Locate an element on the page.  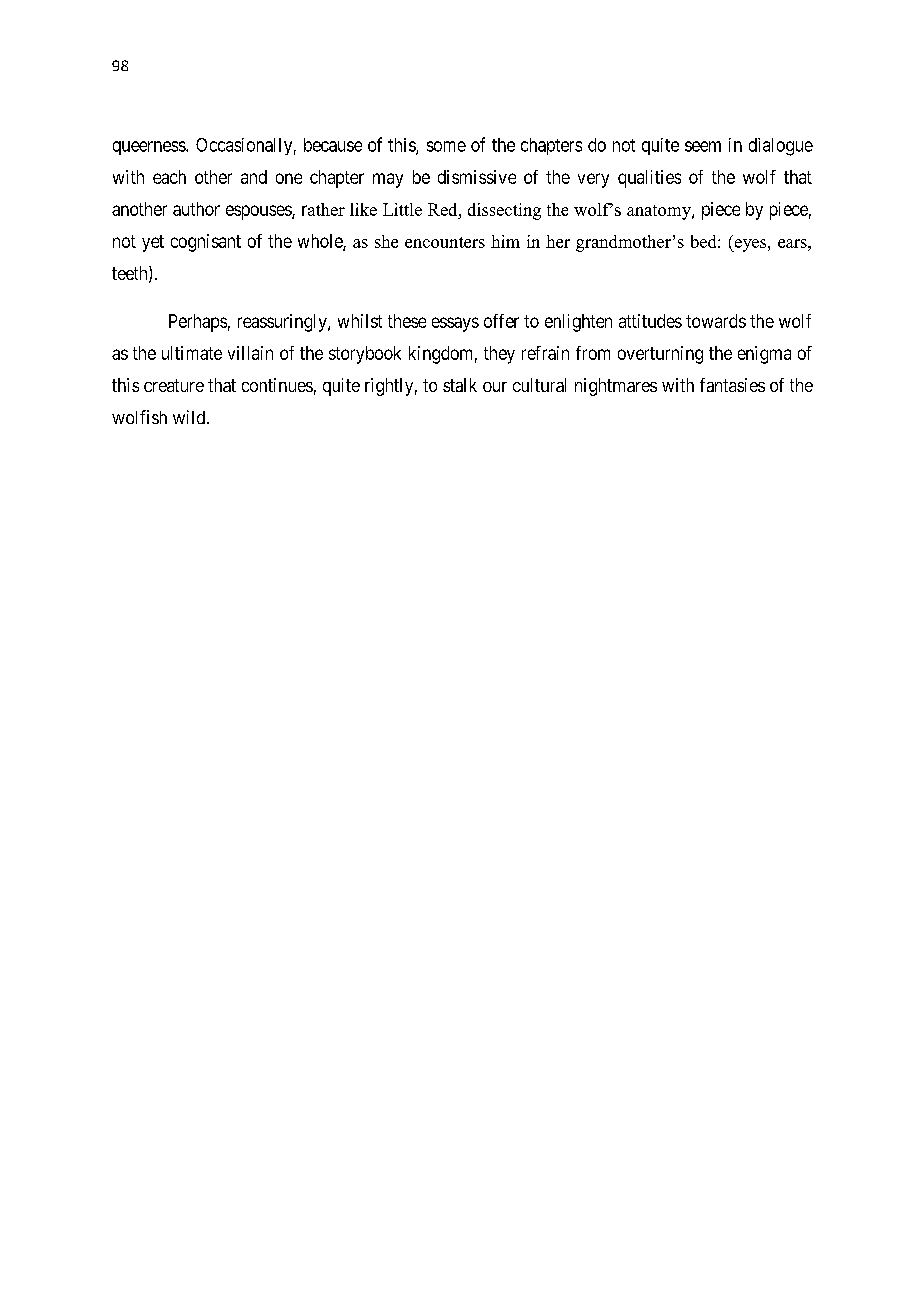
some is located at coordinates (446, 146).
